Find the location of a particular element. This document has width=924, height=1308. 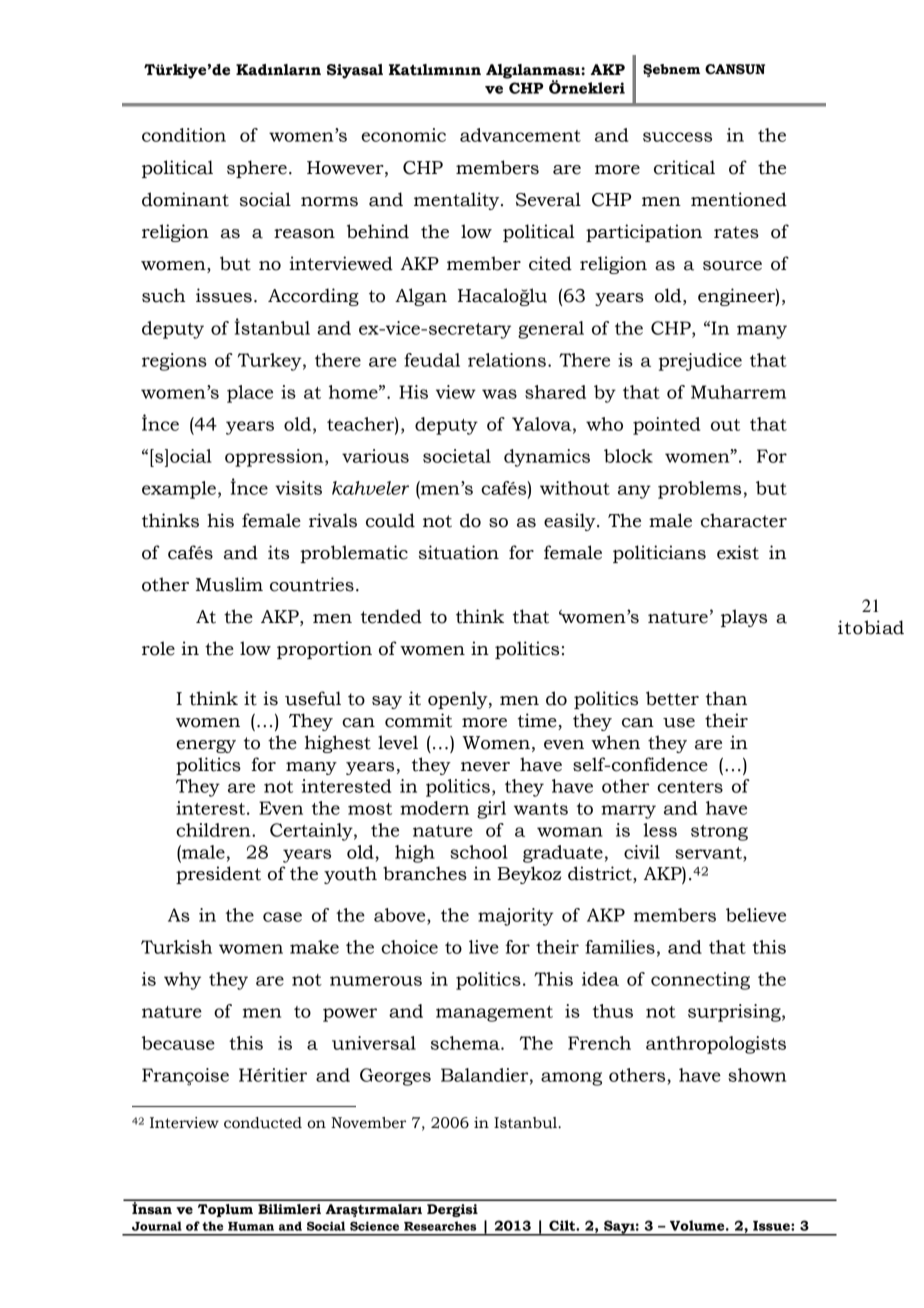

critical is located at coordinates (684, 167).
